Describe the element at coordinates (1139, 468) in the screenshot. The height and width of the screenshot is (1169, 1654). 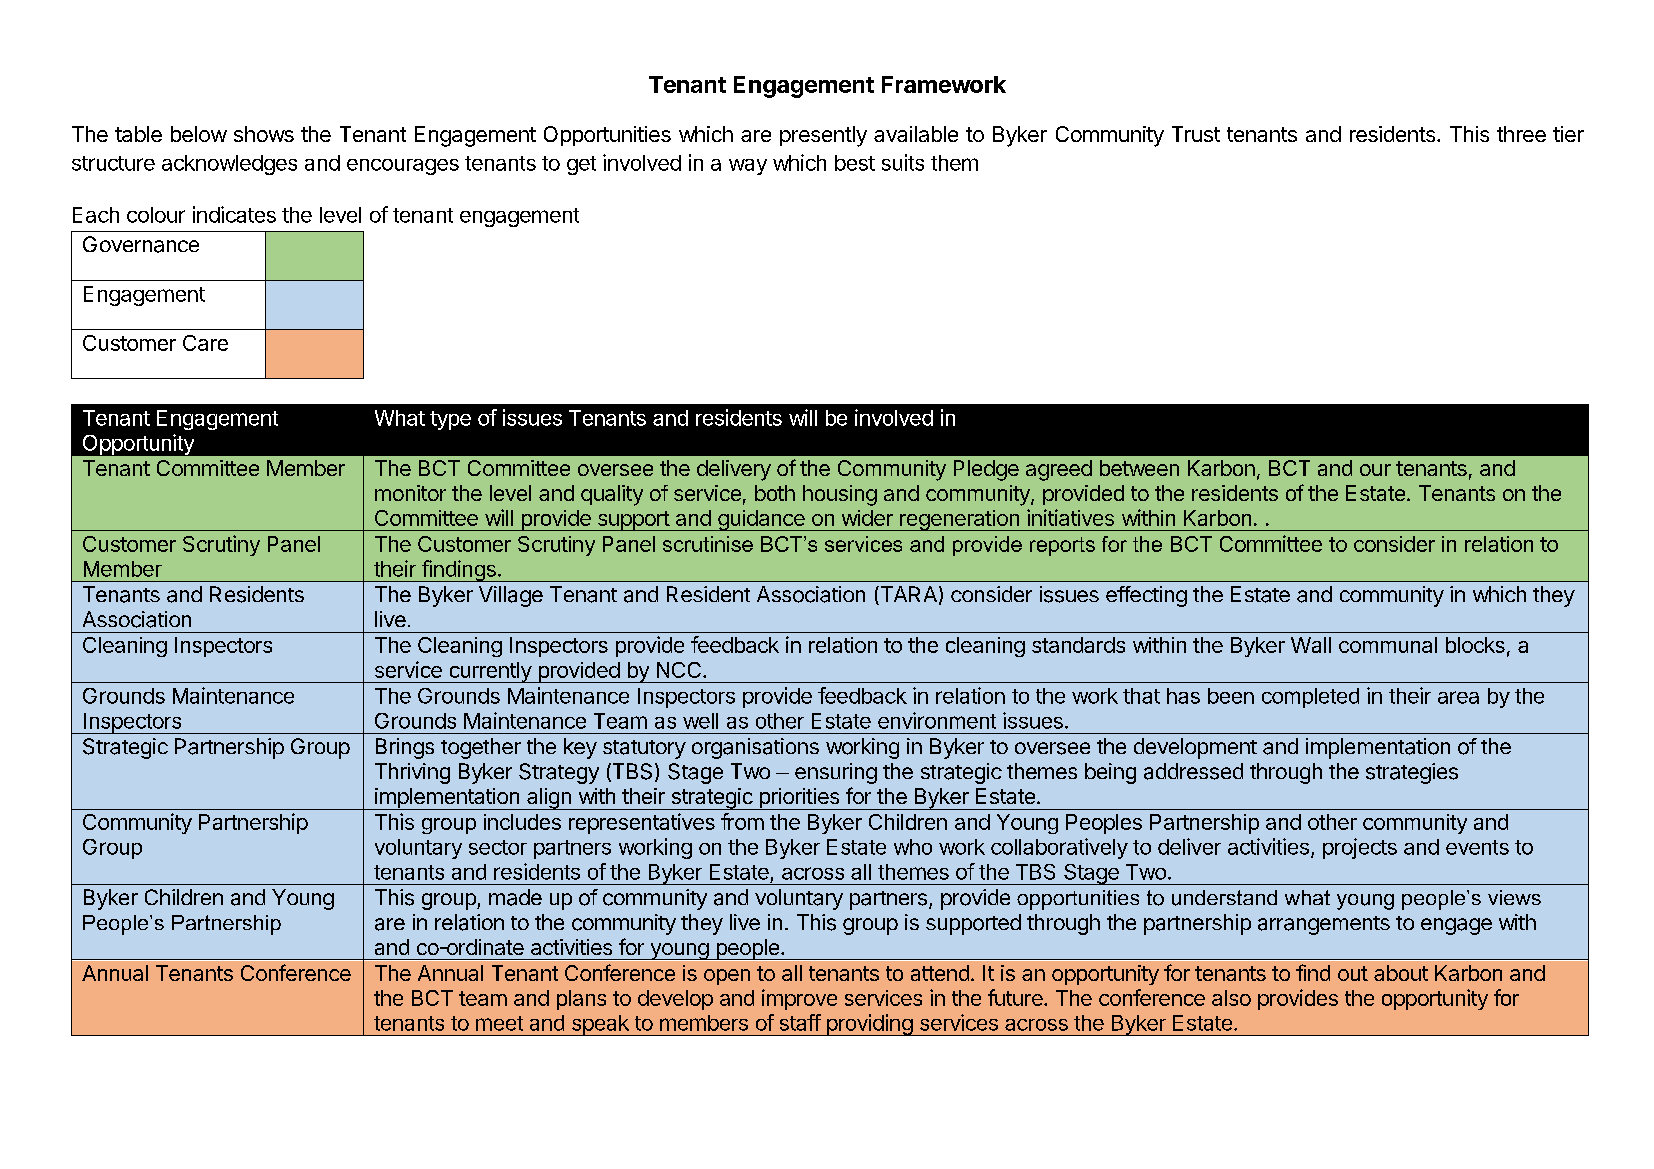
I see `between` at that location.
